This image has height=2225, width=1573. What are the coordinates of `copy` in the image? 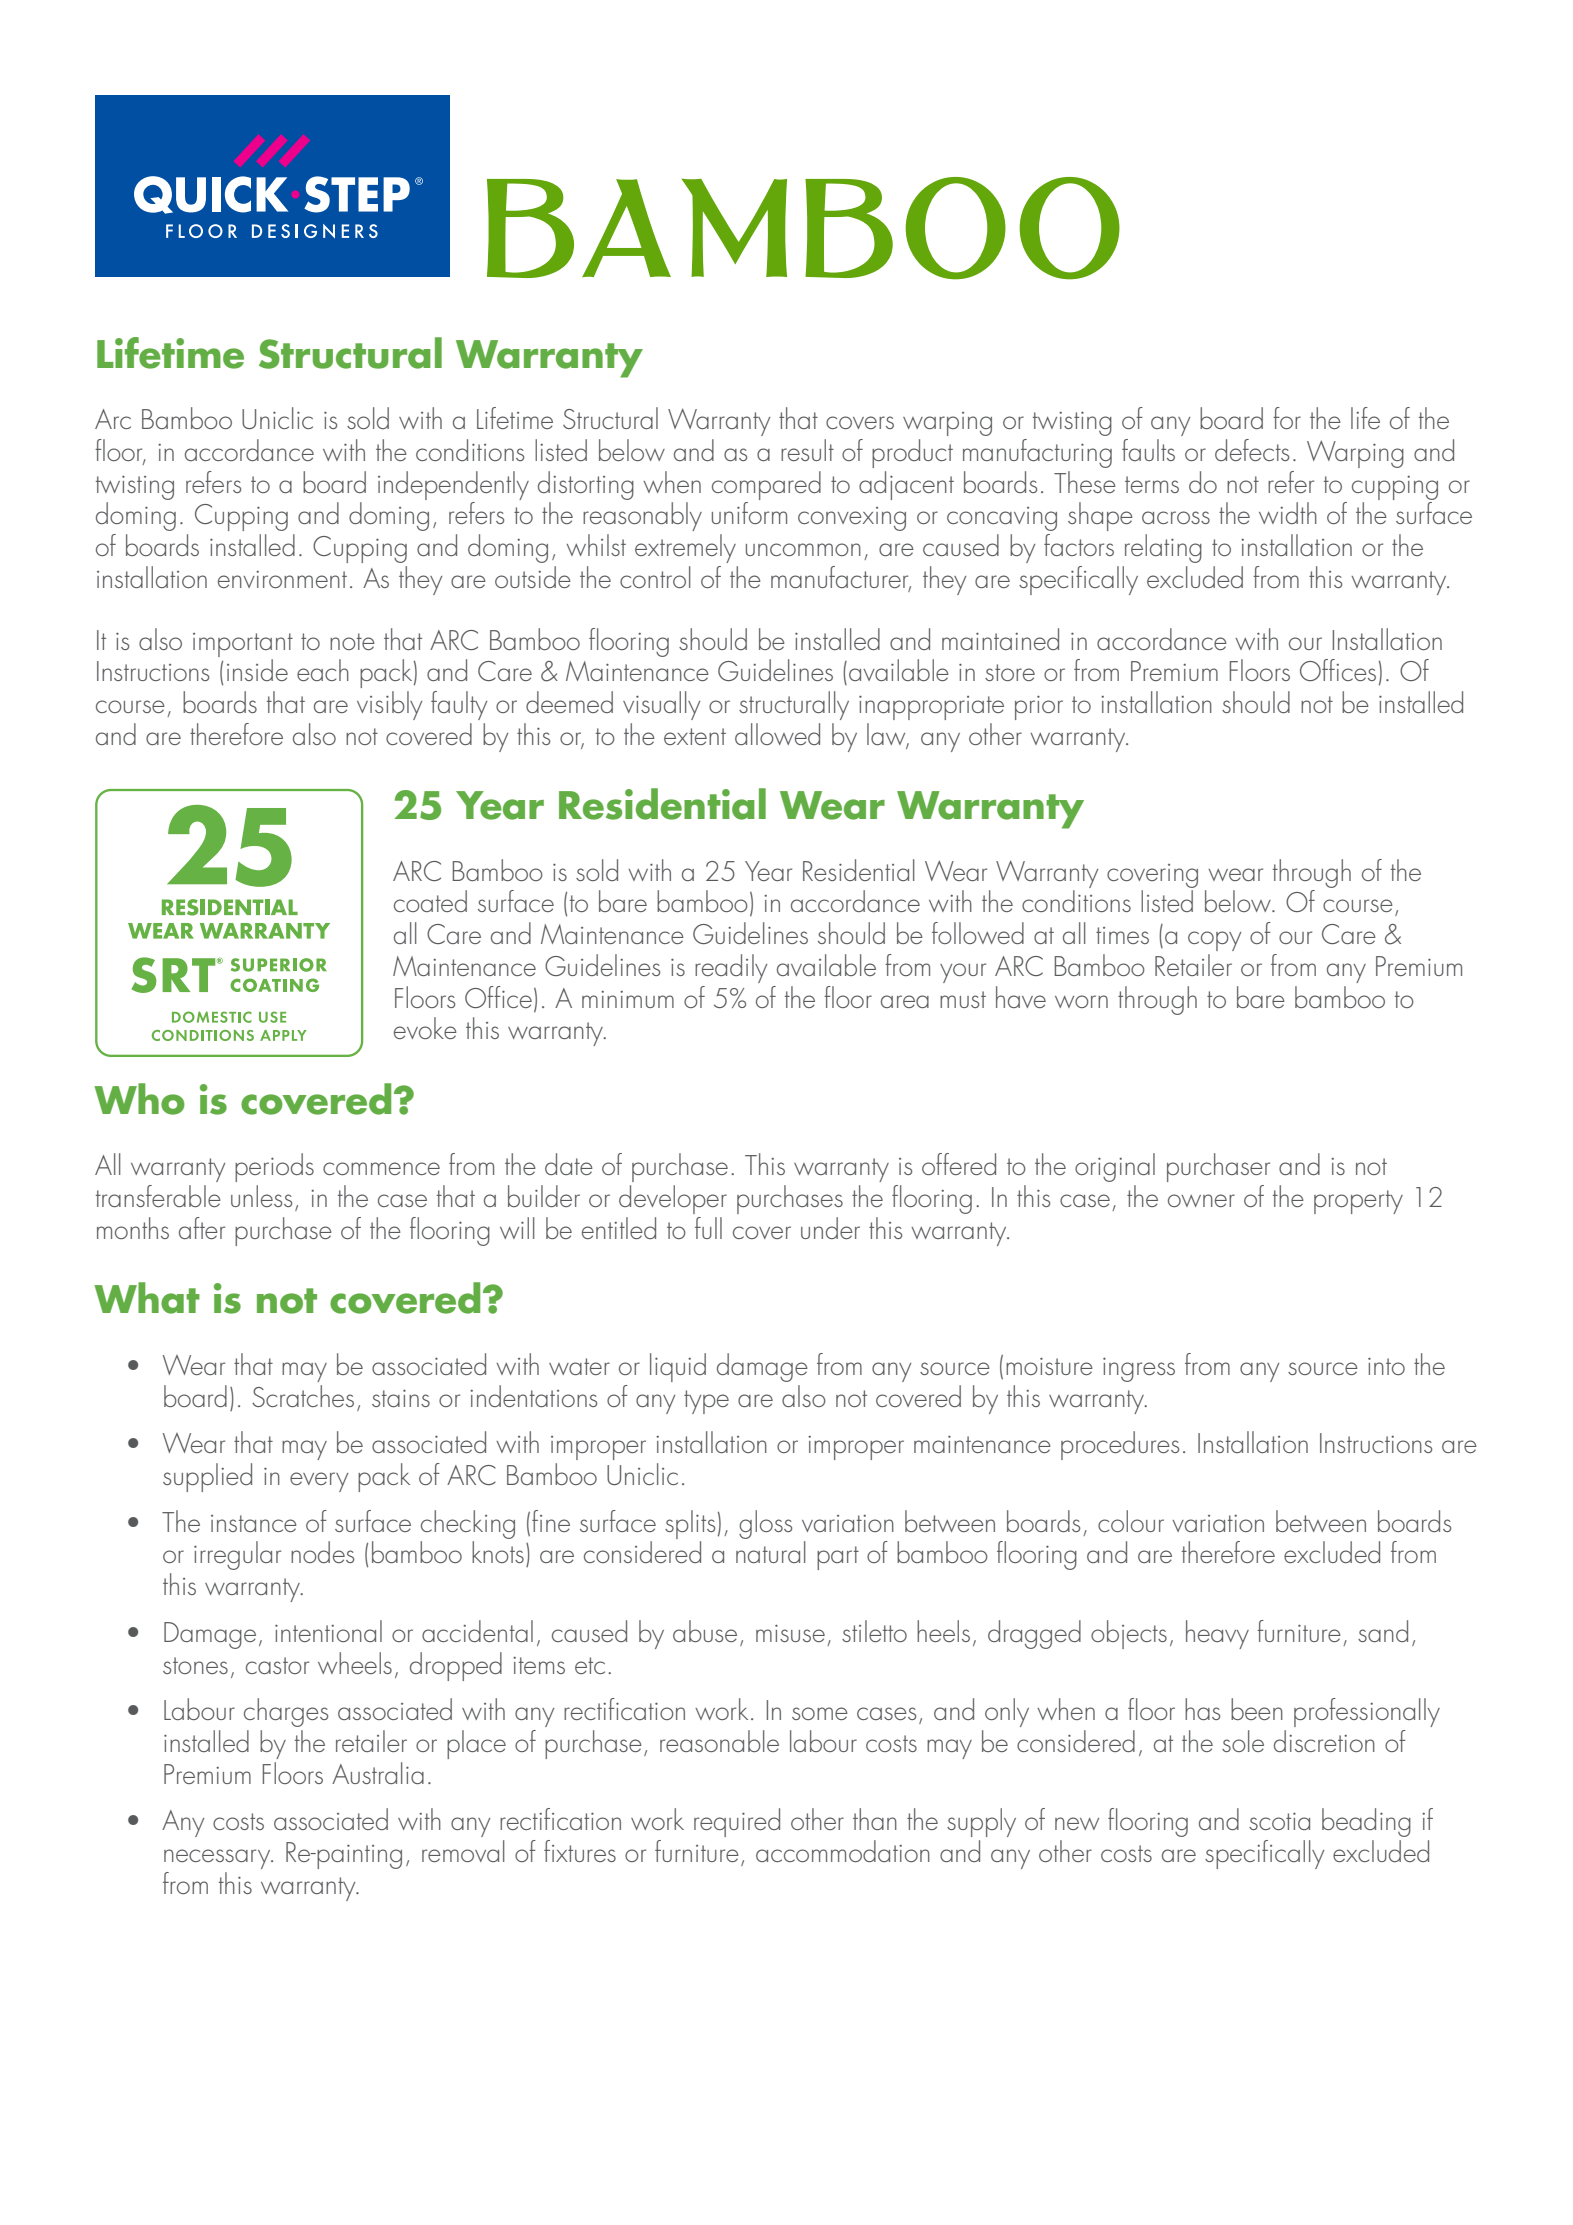 It's located at (1214, 941).
